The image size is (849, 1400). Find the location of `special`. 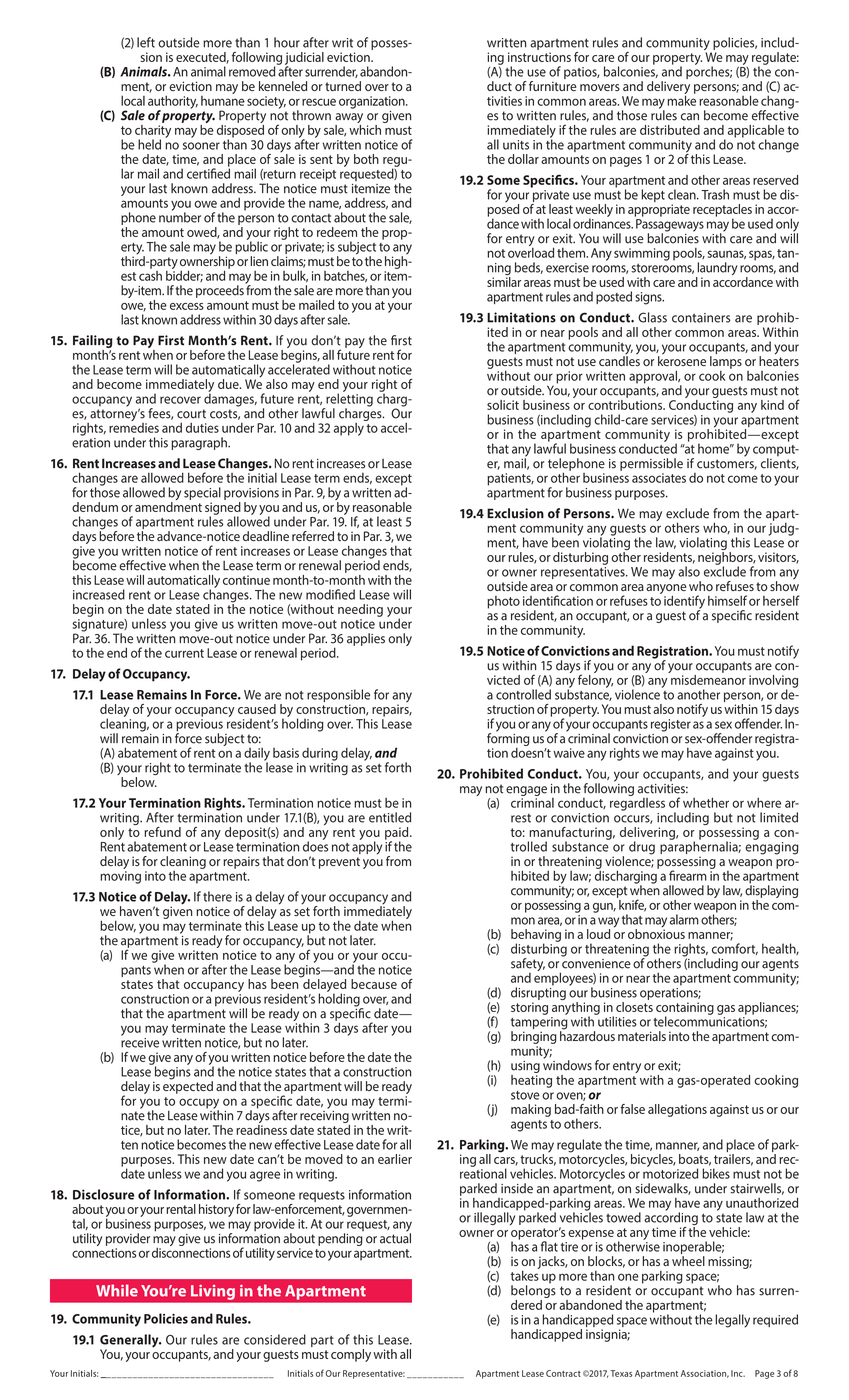

special is located at coordinates (202, 493).
